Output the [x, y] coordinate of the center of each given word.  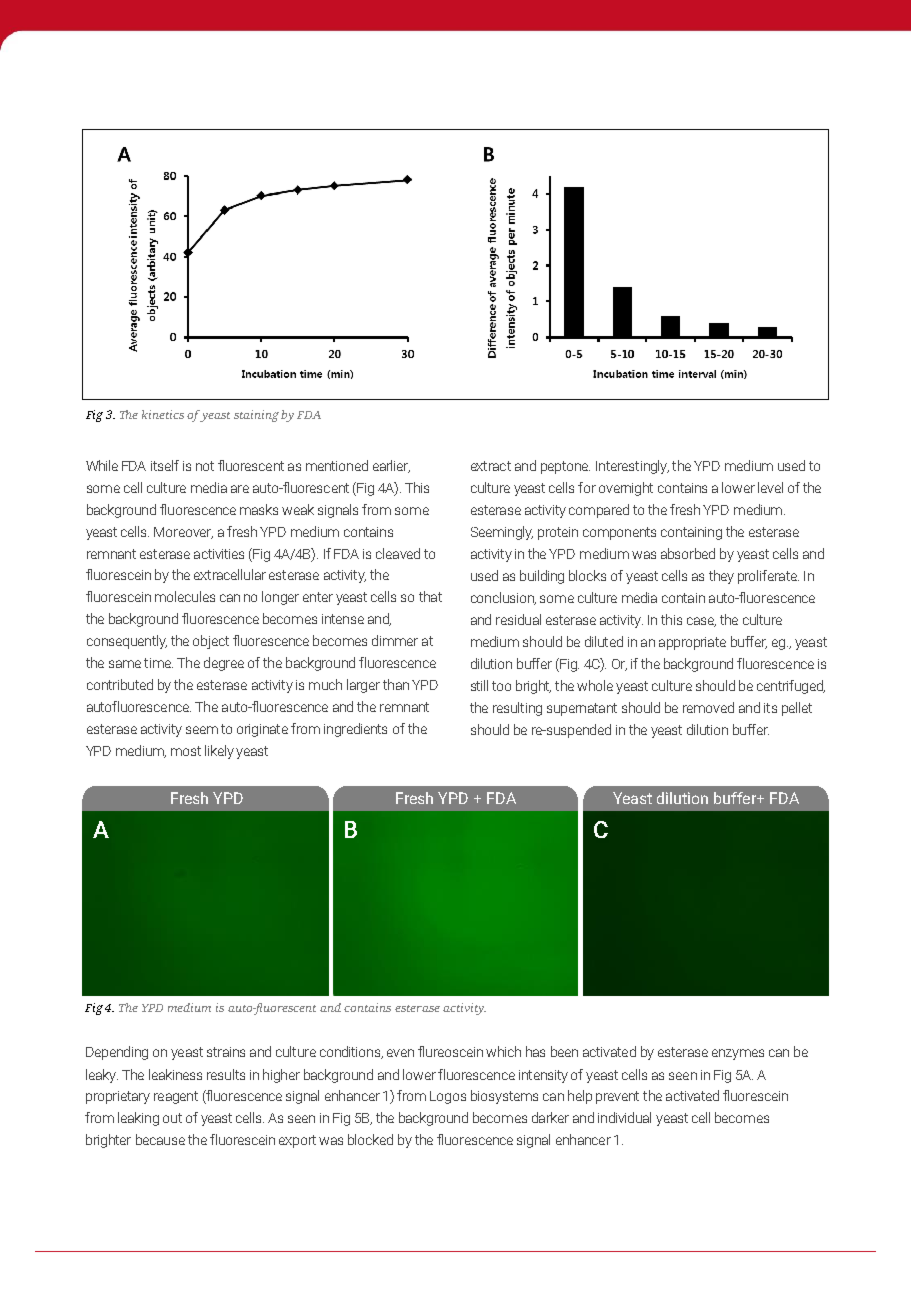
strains [226, 1052]
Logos [448, 1097]
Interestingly [632, 467]
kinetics [163, 414]
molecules [185, 596]
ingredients [355, 730]
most [186, 751]
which [503, 1051]
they [721, 577]
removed [708, 707]
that [430, 596]
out [172, 1118]
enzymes [738, 1054]
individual [624, 1117]
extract [491, 466]
